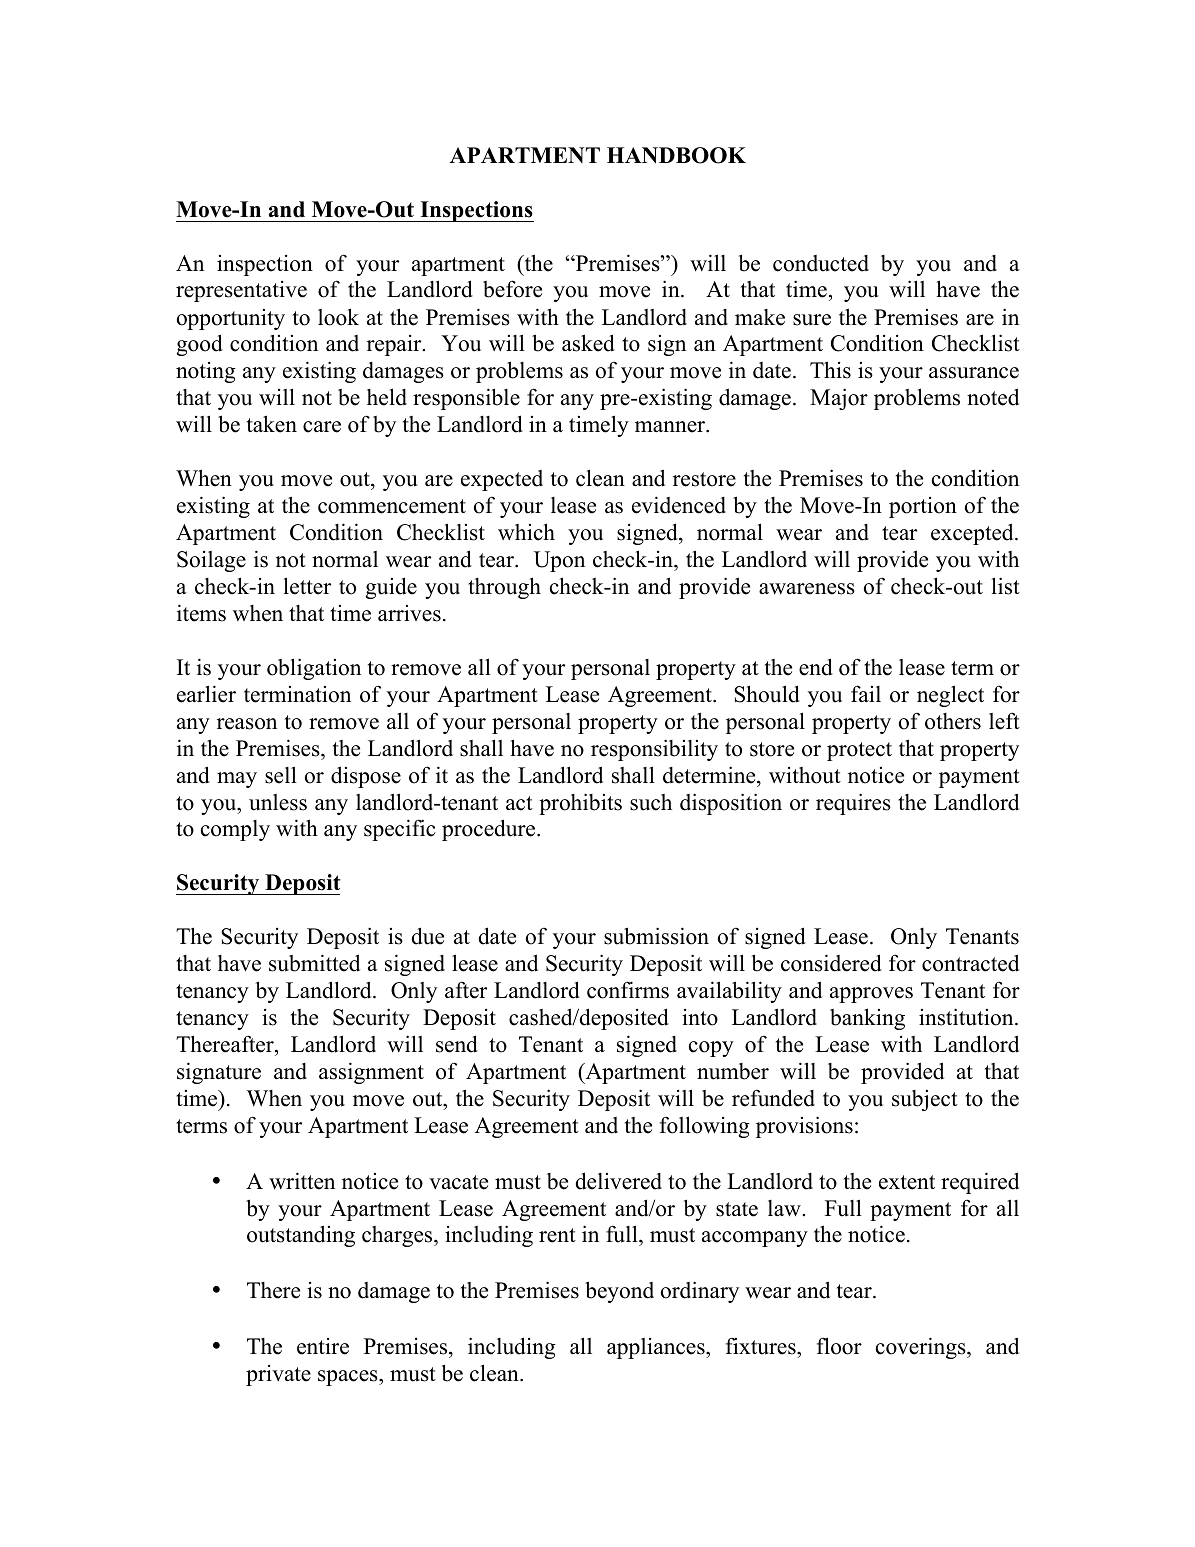  What do you see at coordinates (314, 963) in the document?
I see `submitted` at bounding box center [314, 963].
